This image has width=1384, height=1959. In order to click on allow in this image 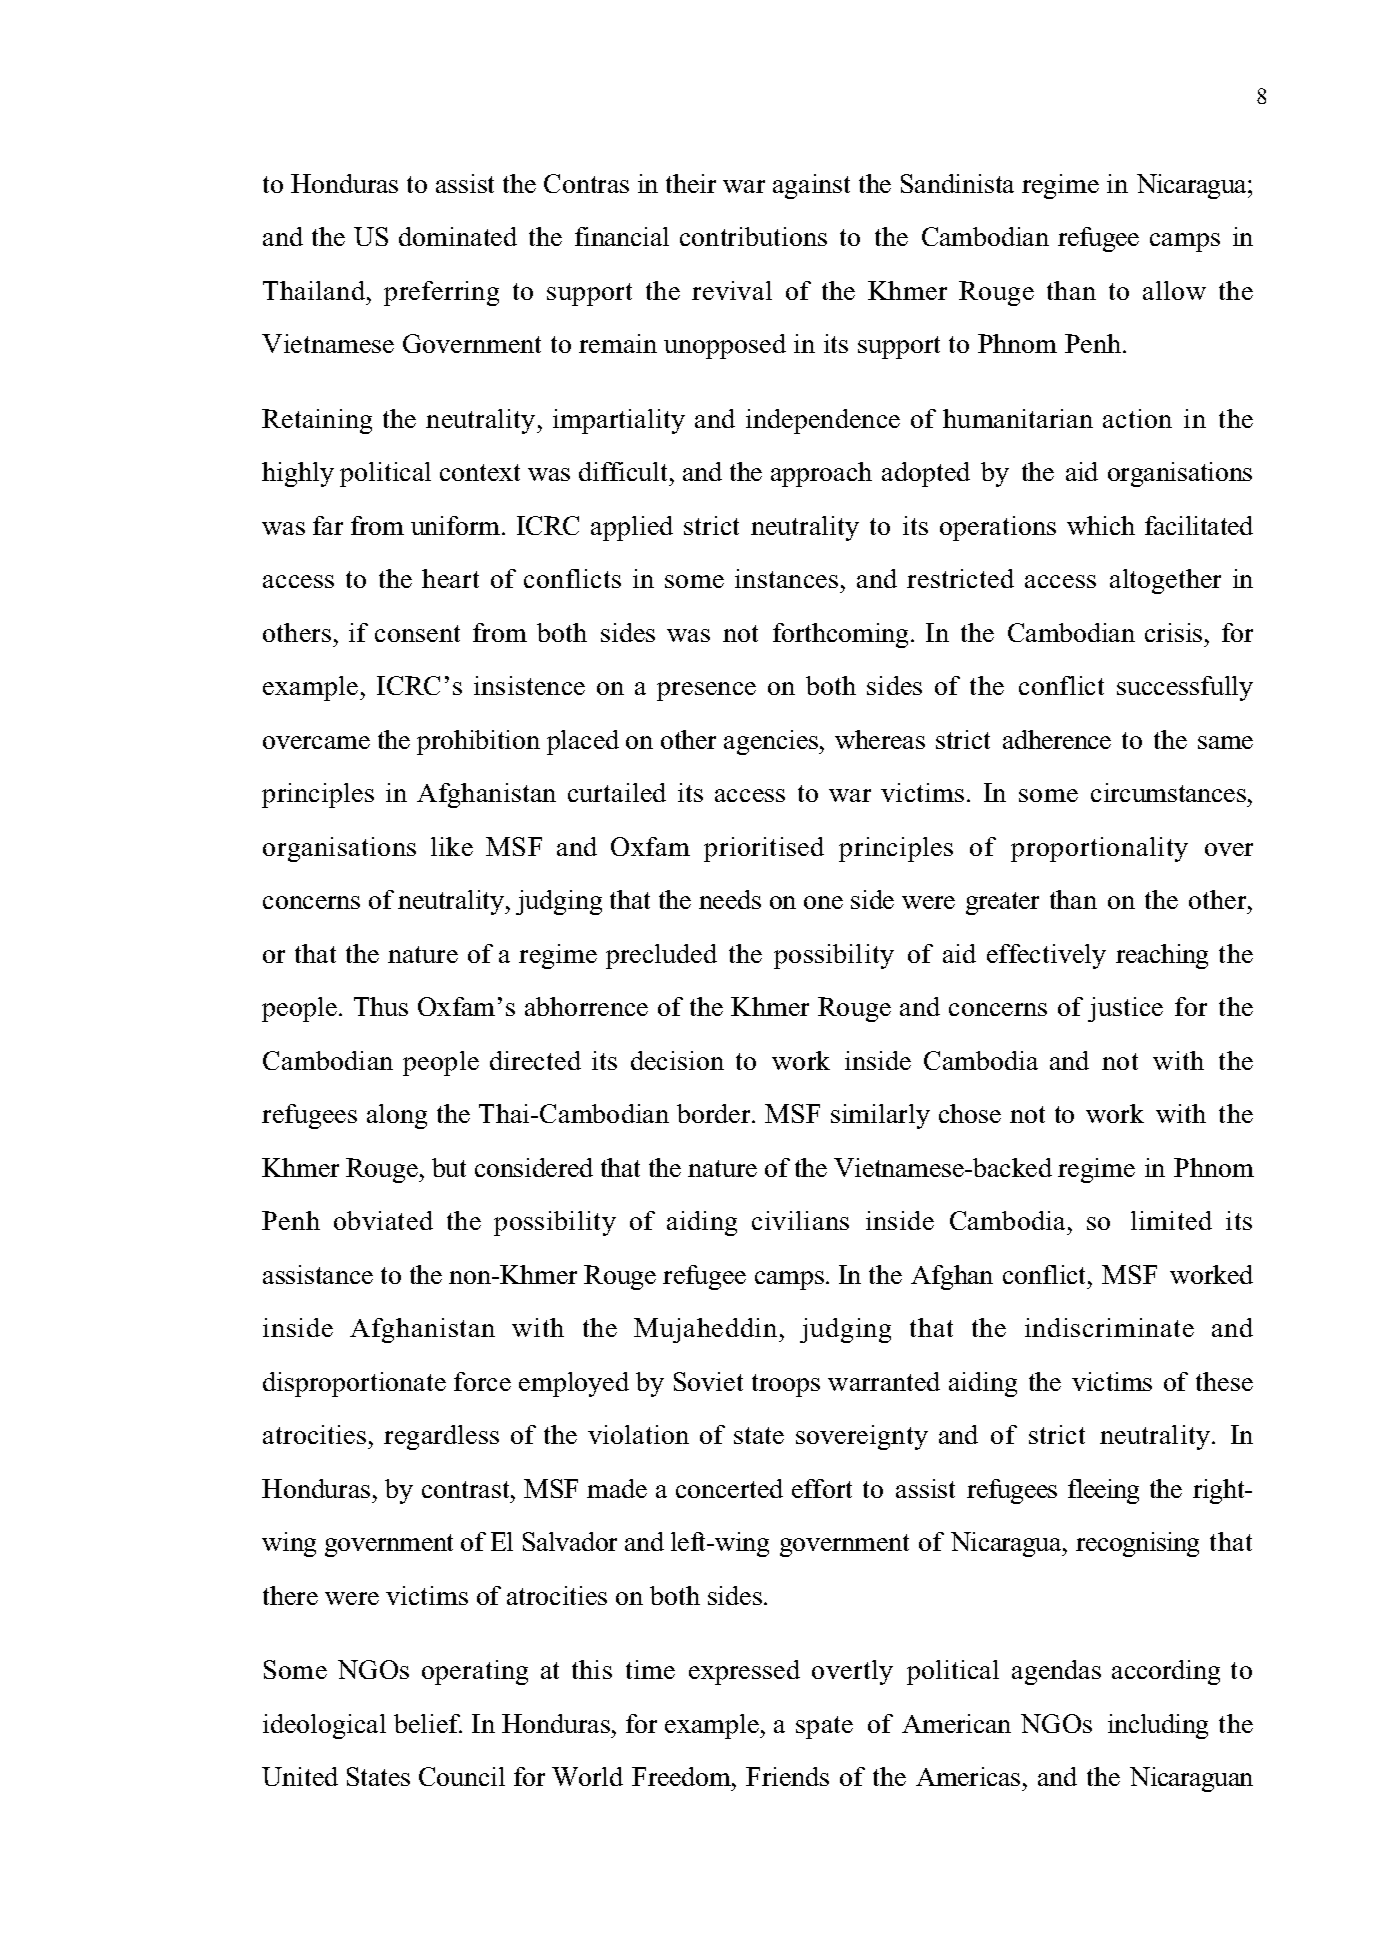, I will do `click(1174, 290)`.
